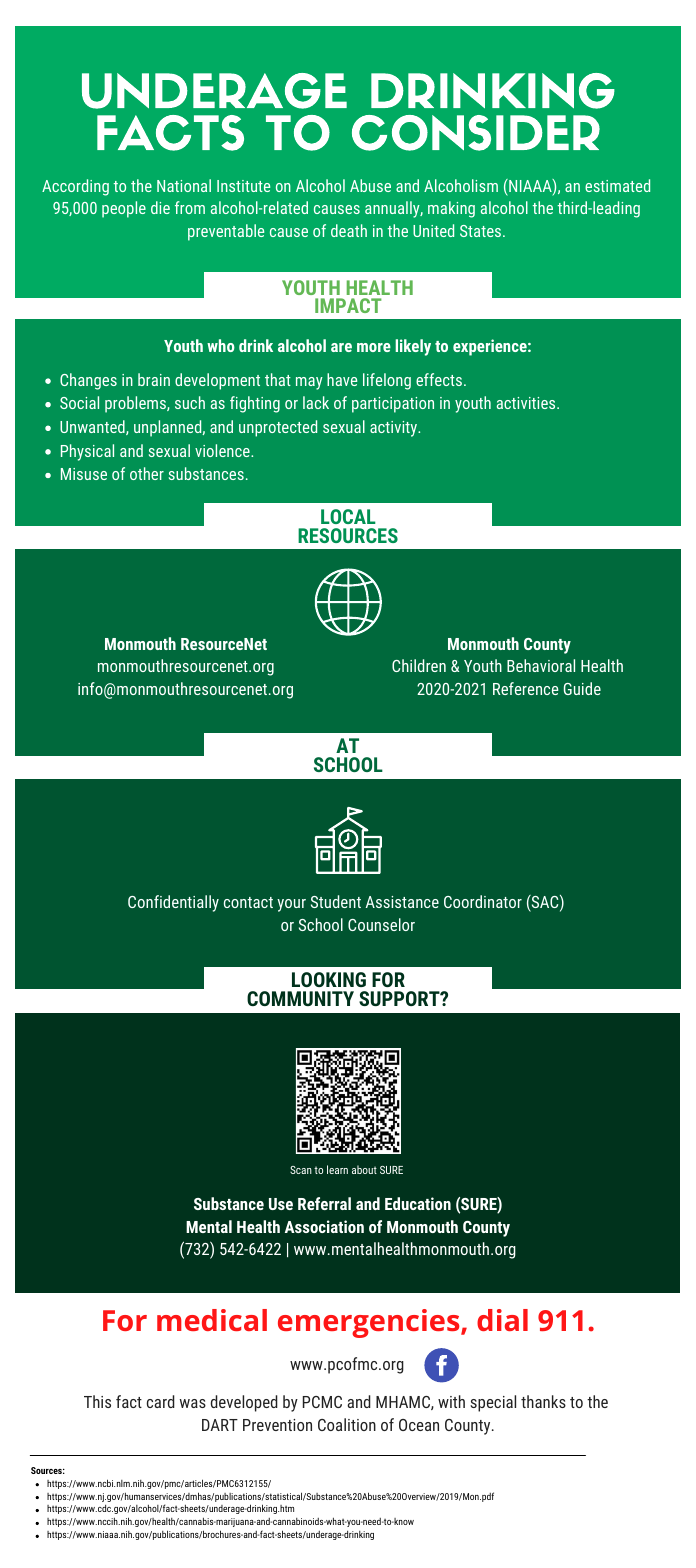 The height and width of the screenshot is (1568, 696). What do you see at coordinates (147, 473) in the screenshot?
I see `other` at bounding box center [147, 473].
